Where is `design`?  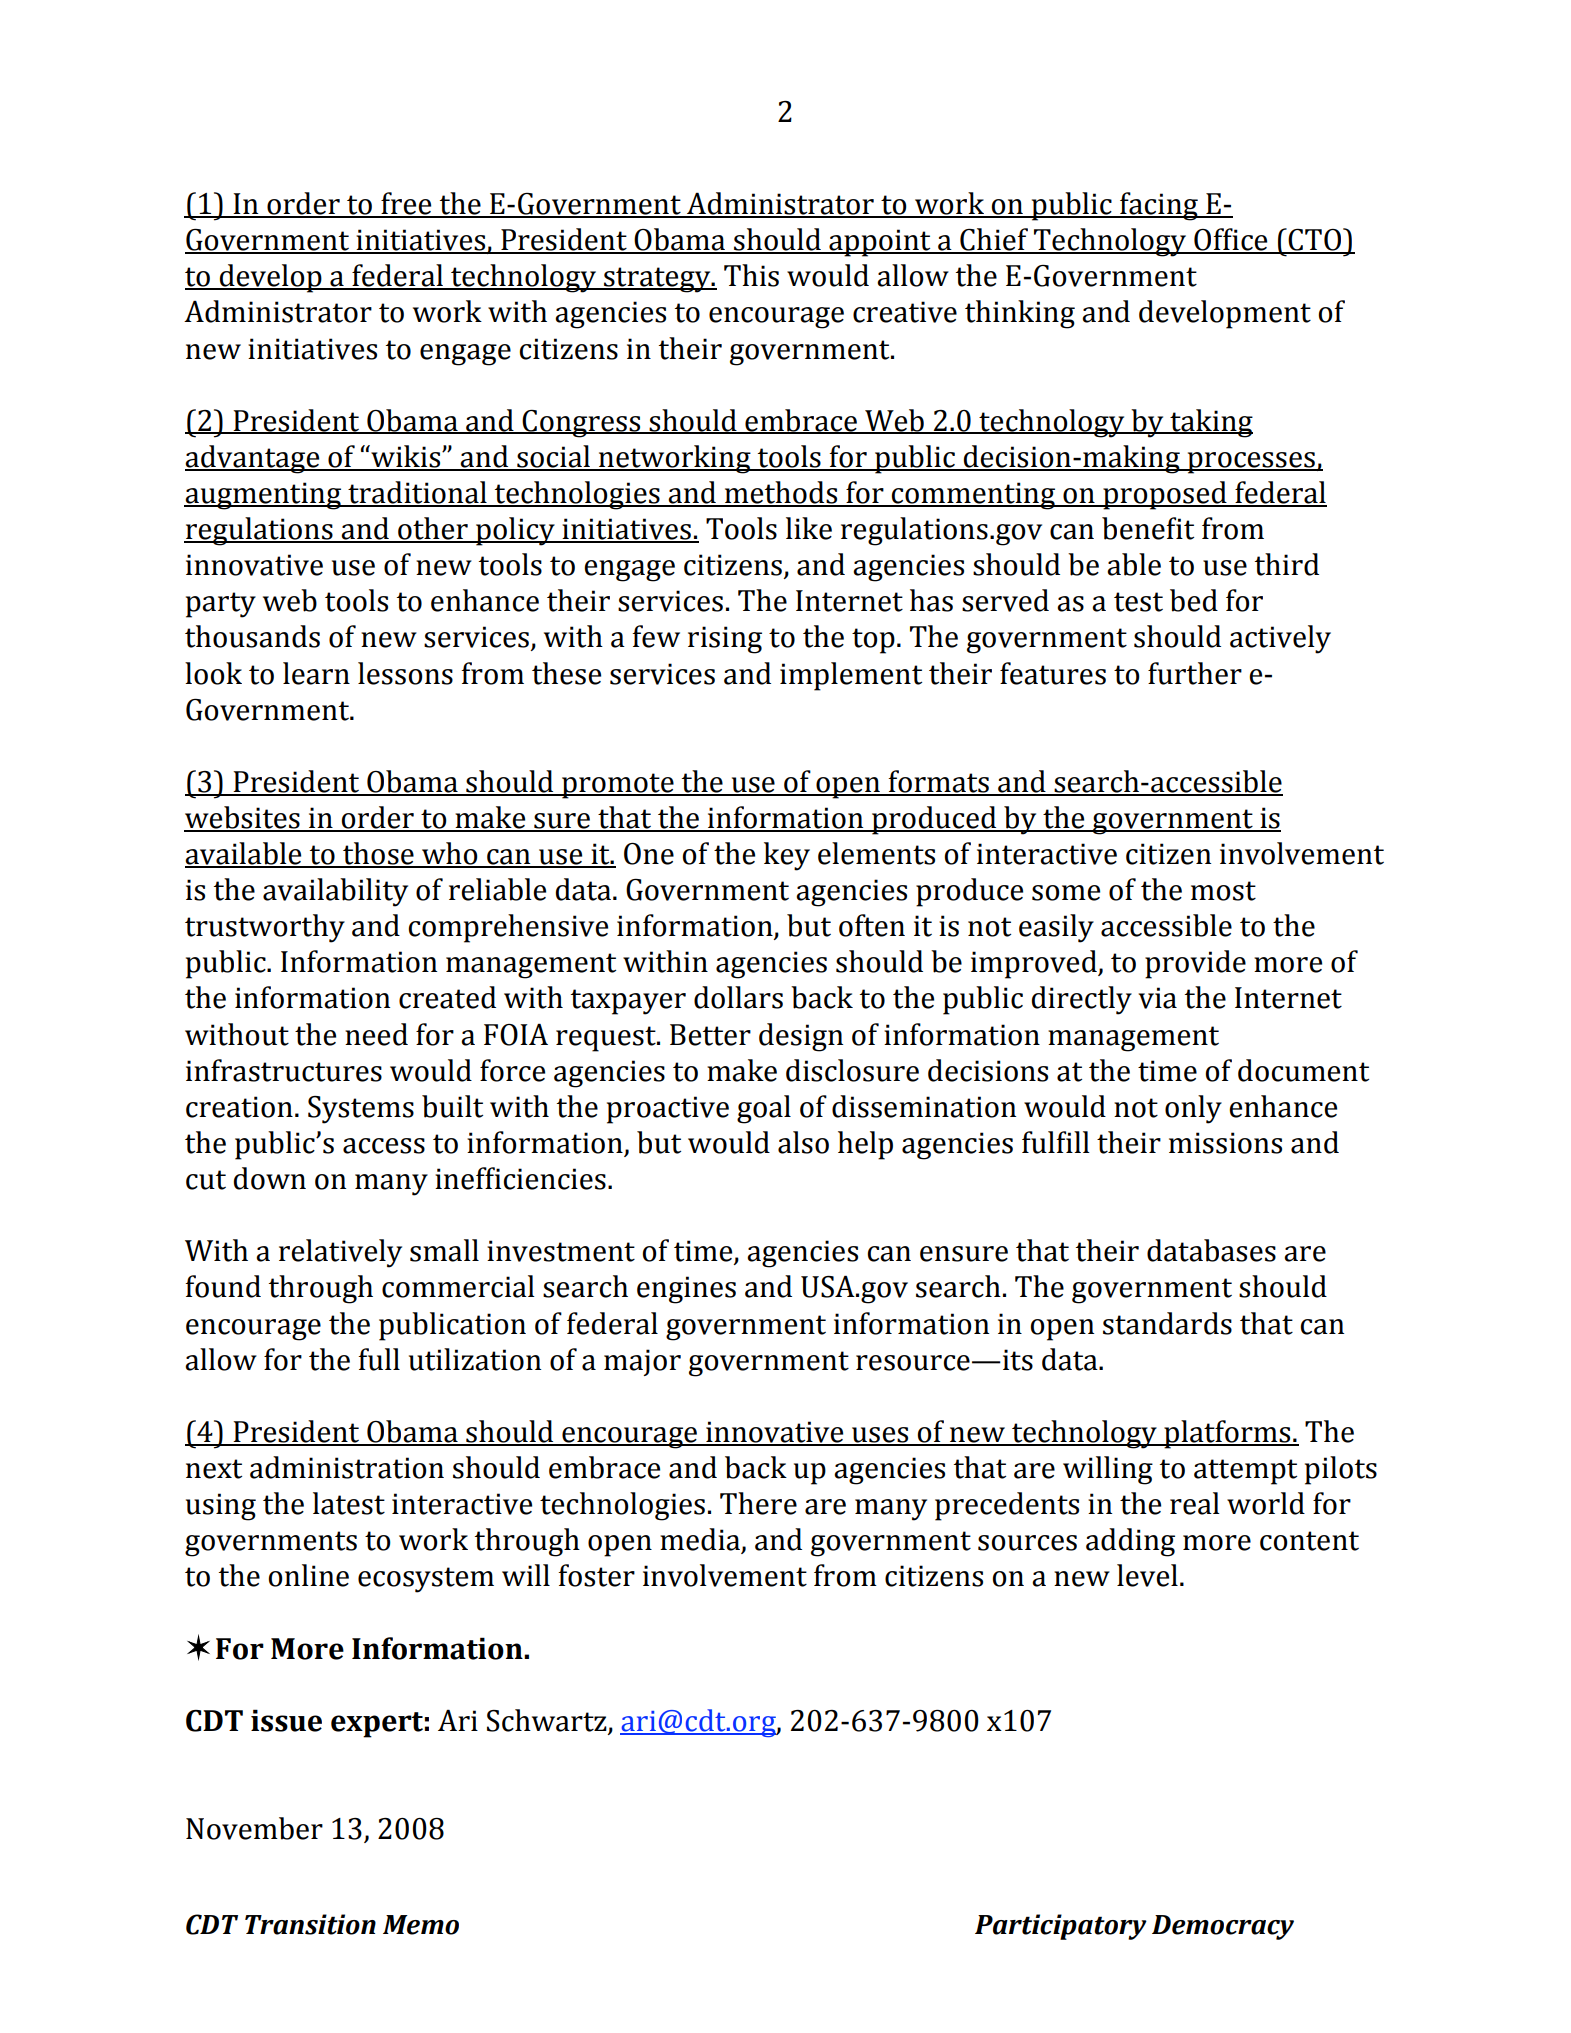 design is located at coordinates (801, 1037).
